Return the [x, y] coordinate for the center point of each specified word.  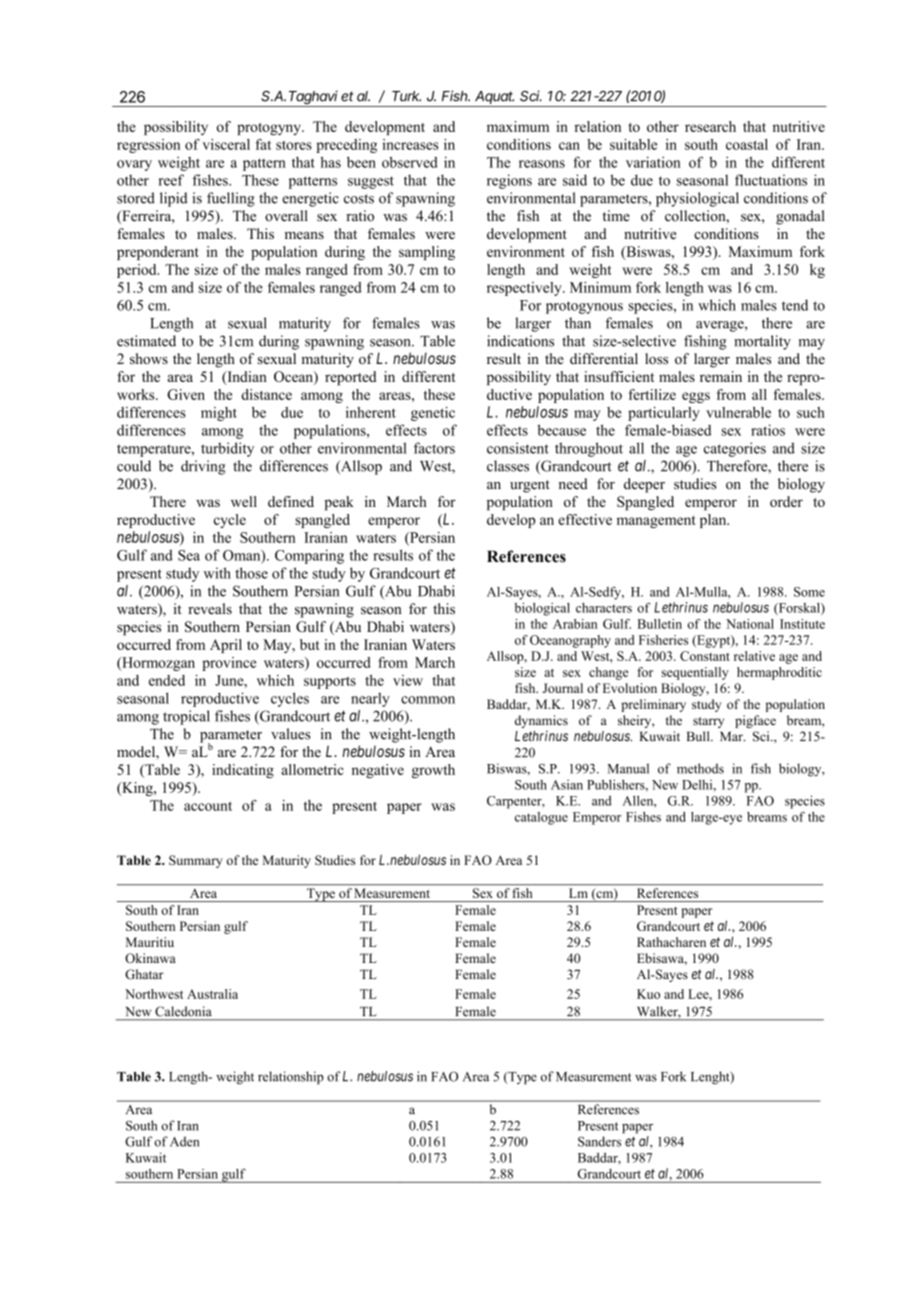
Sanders [599, 1141]
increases [410, 144]
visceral [226, 144]
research [710, 126]
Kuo [648, 994]
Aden [184, 1141]
